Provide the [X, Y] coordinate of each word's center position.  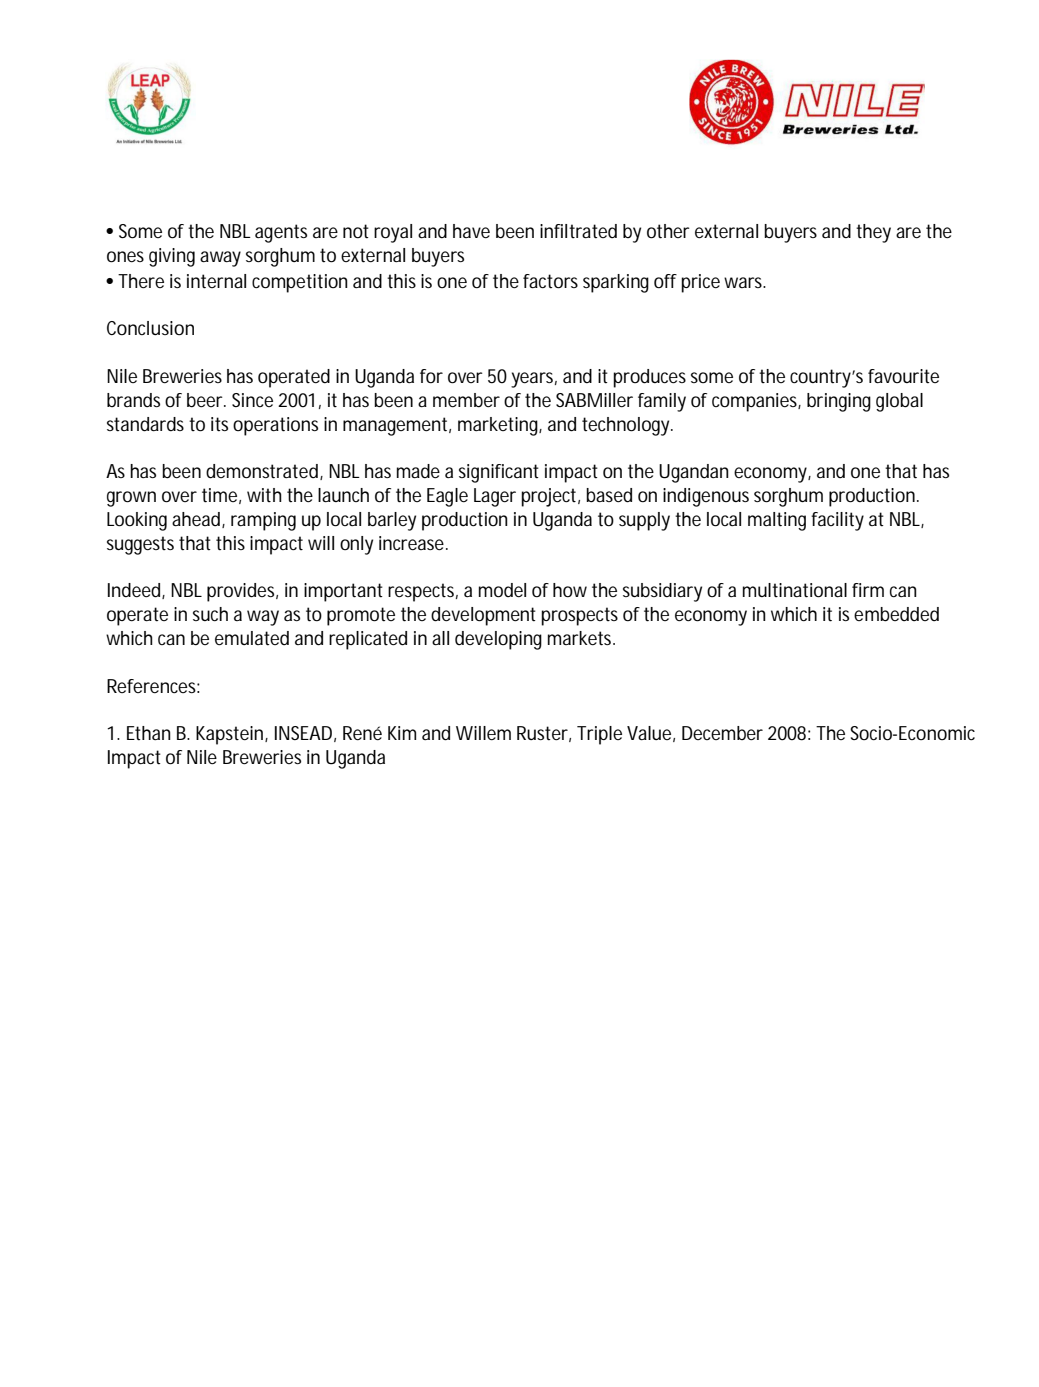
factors [550, 281]
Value [649, 733]
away [220, 259]
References [151, 686]
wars [744, 282]
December [722, 733]
